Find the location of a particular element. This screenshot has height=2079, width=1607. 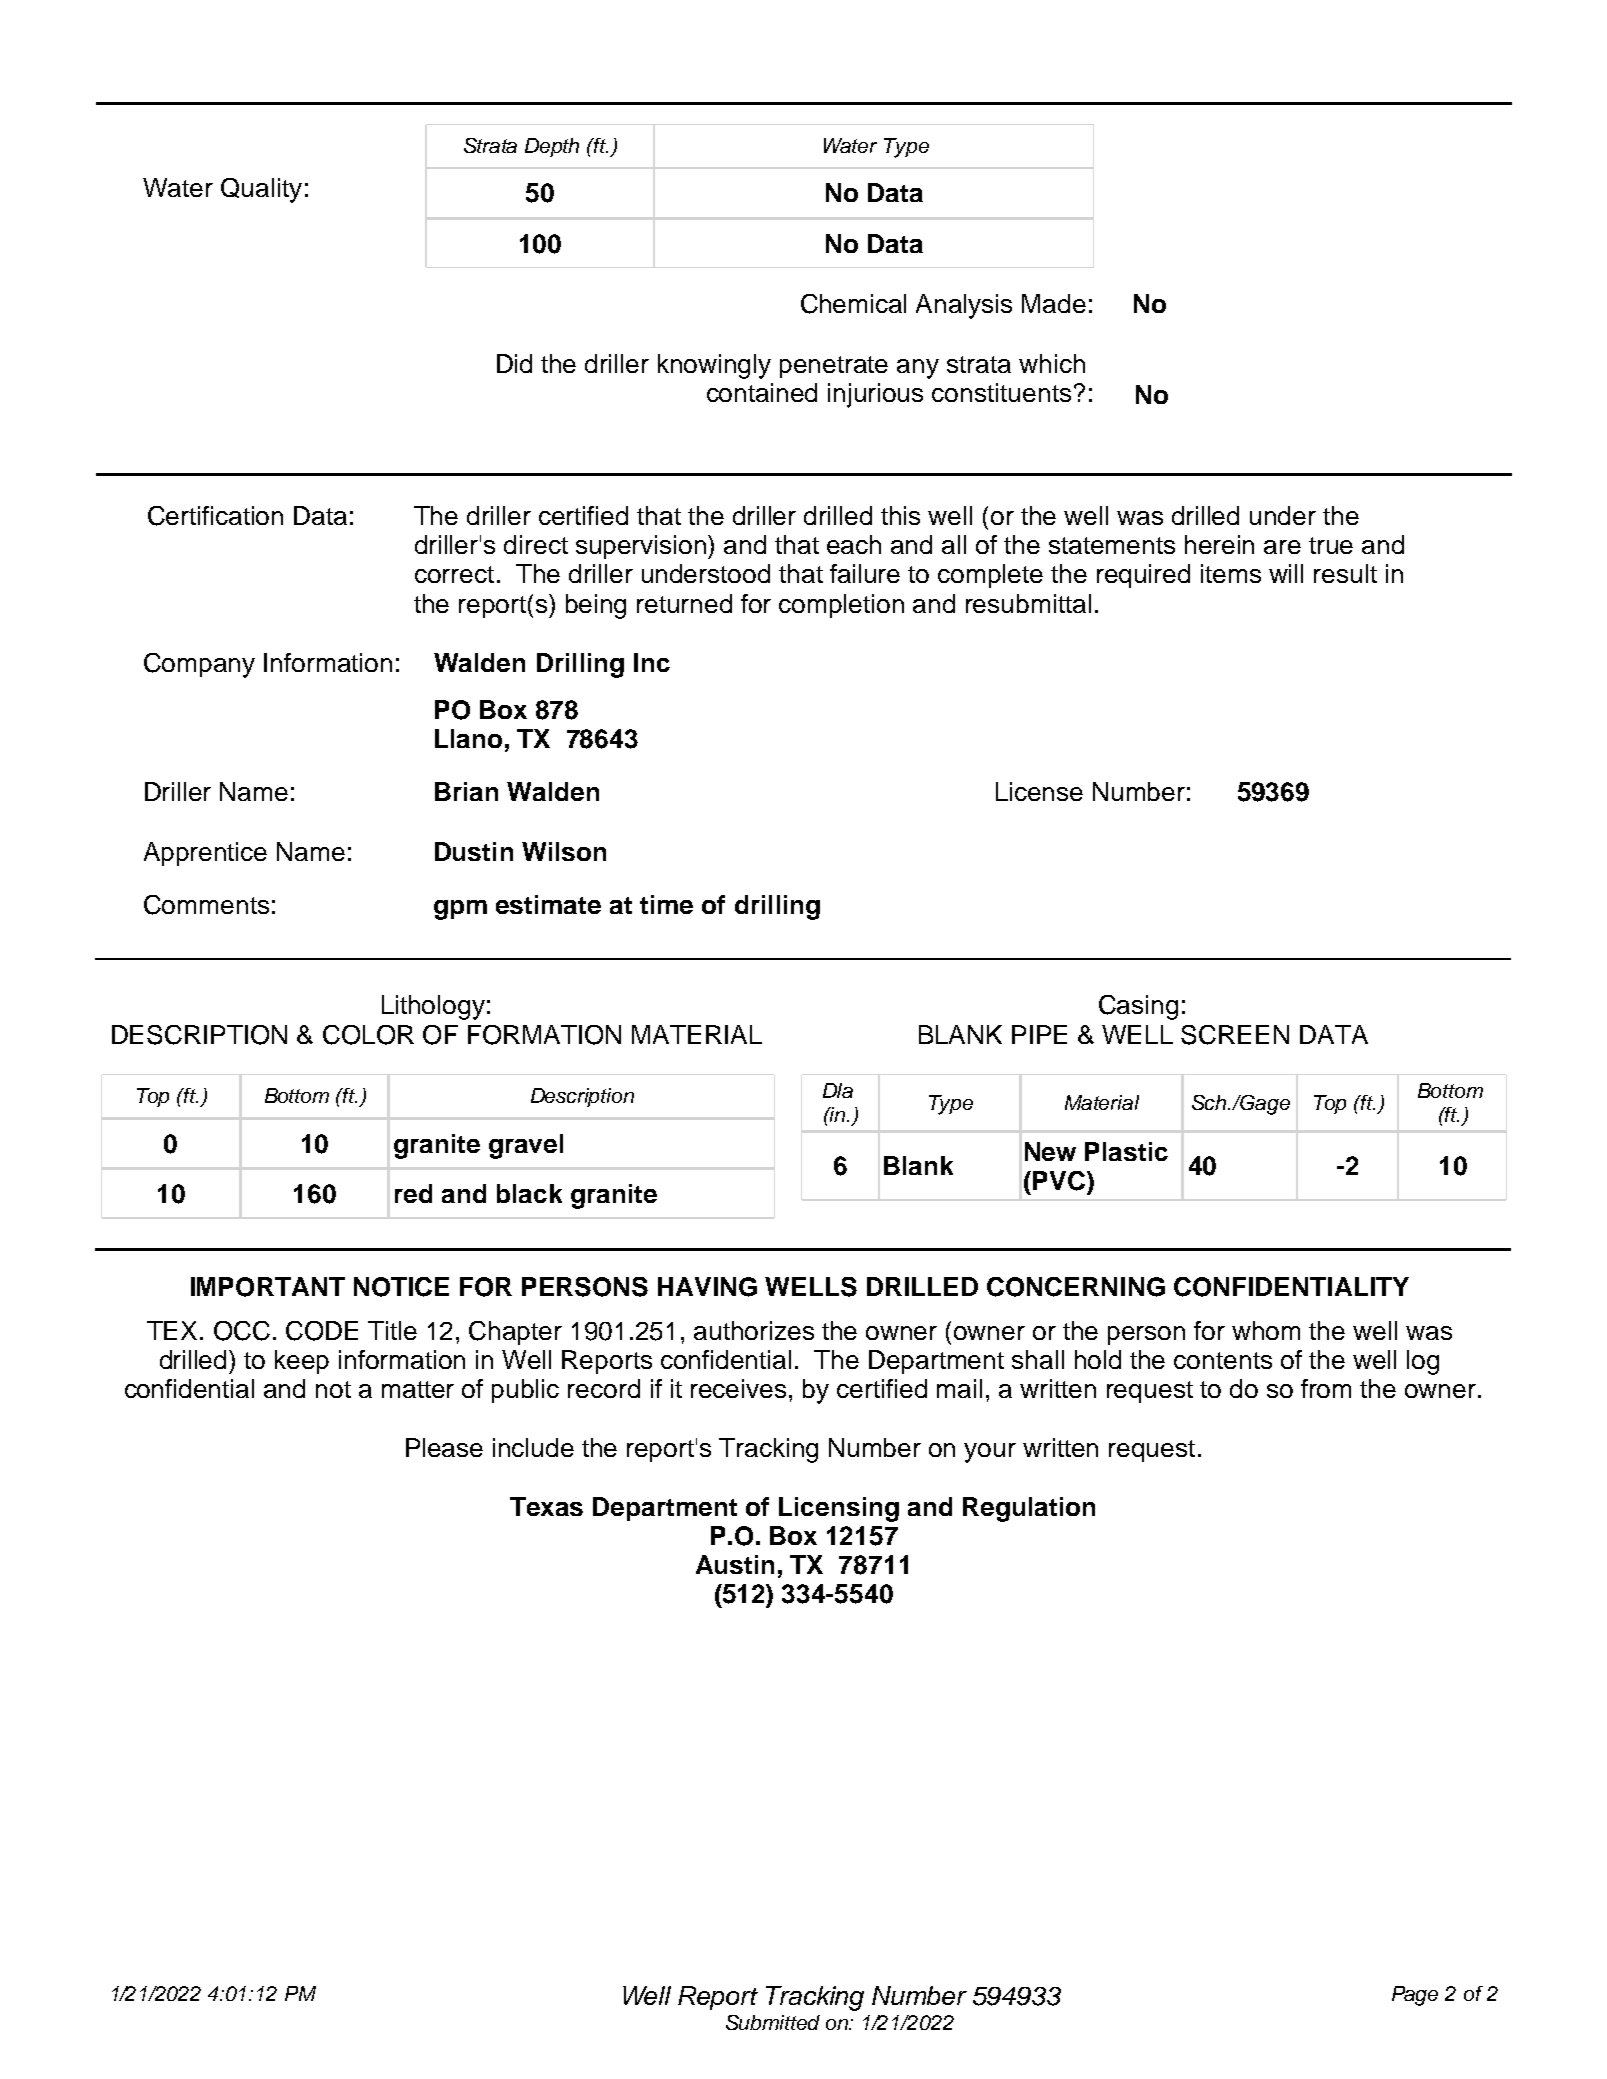

Quality is located at coordinates (261, 190).
